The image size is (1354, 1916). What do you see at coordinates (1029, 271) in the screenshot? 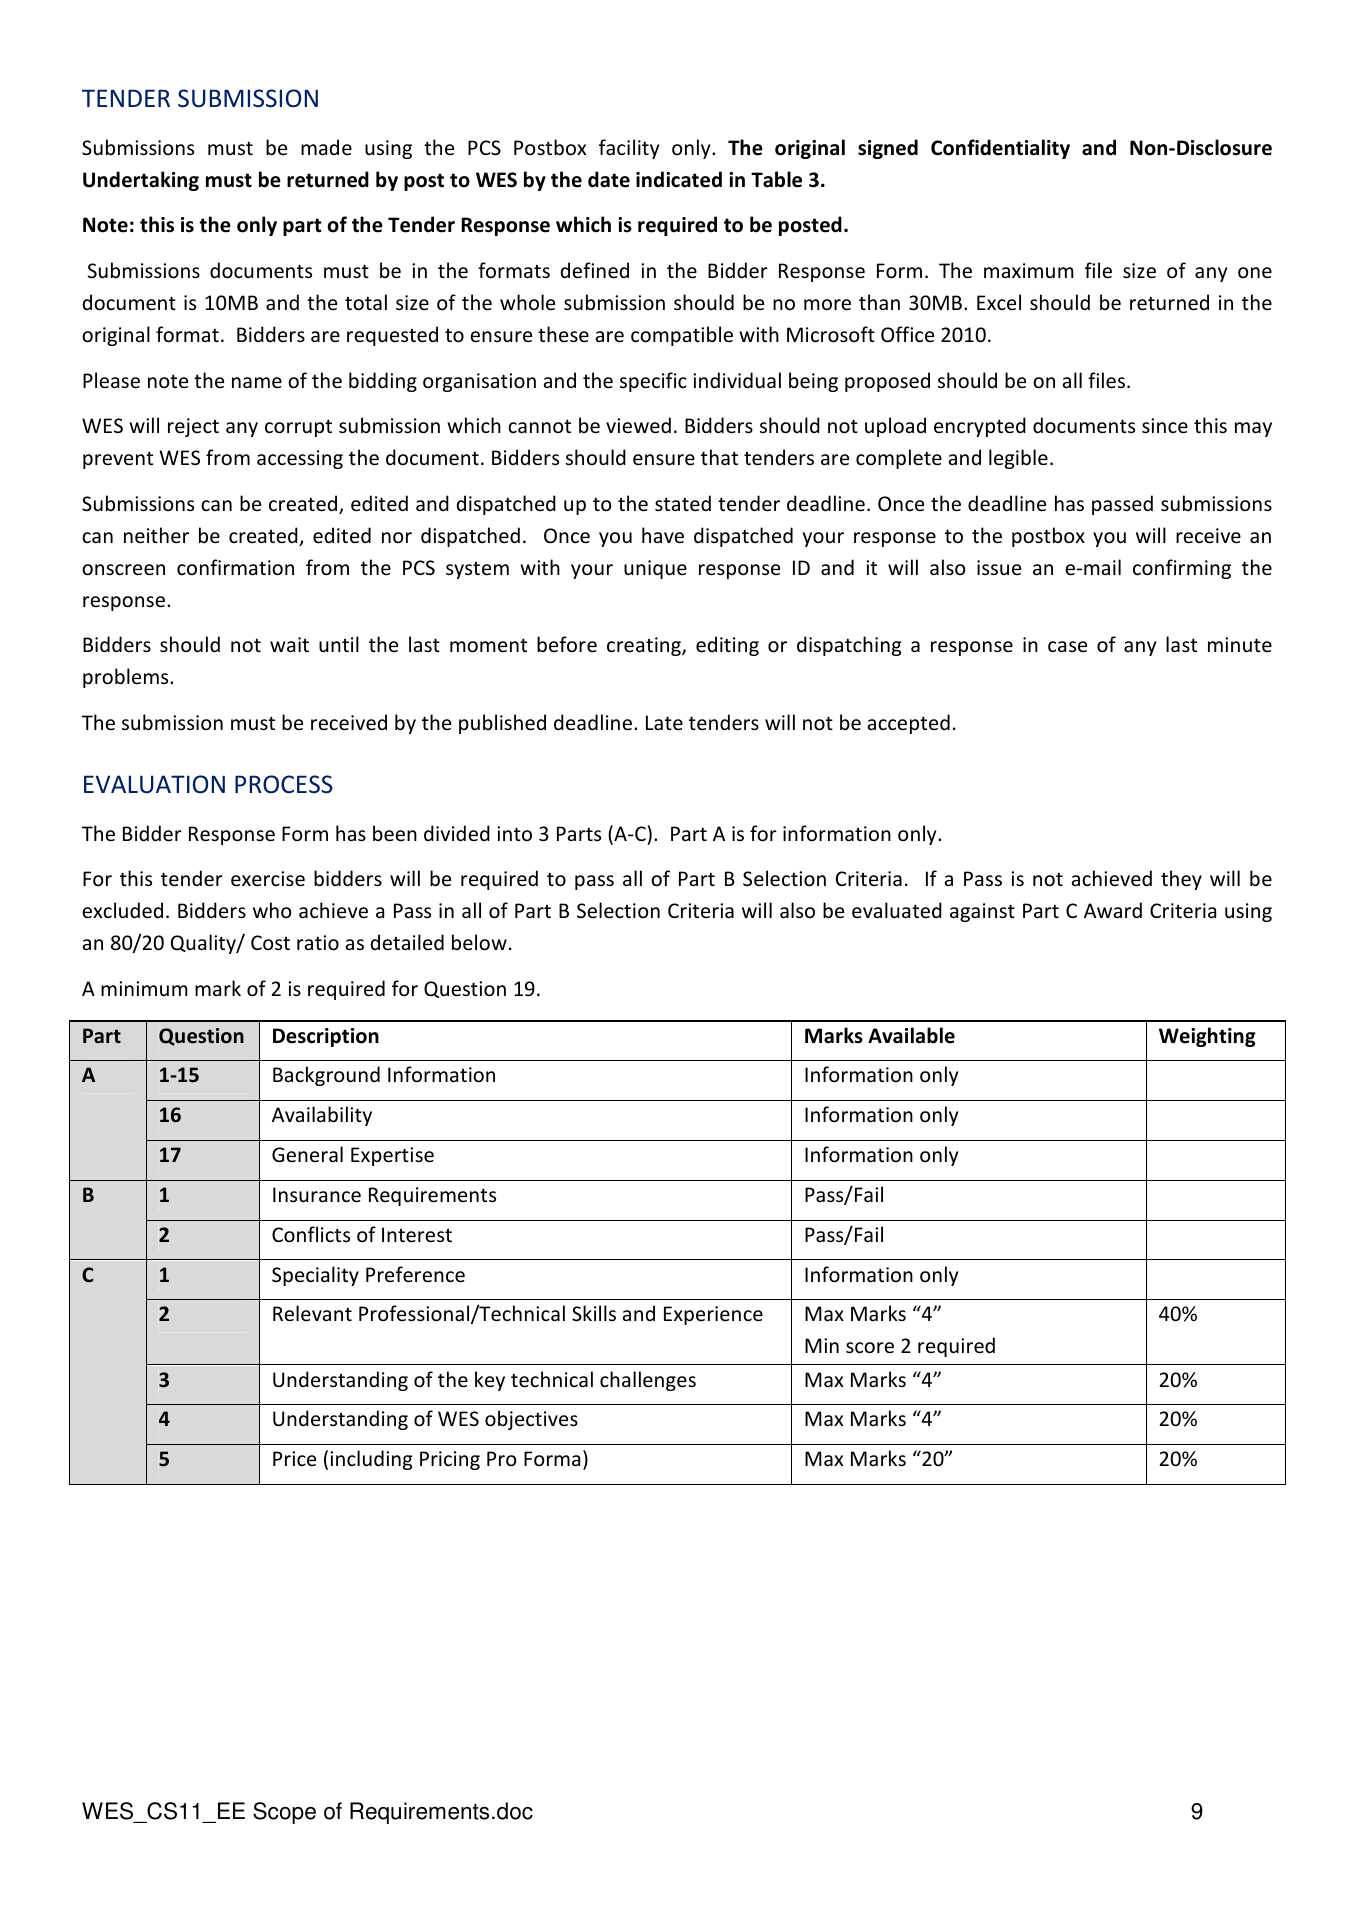
I see `maximum` at bounding box center [1029, 271].
